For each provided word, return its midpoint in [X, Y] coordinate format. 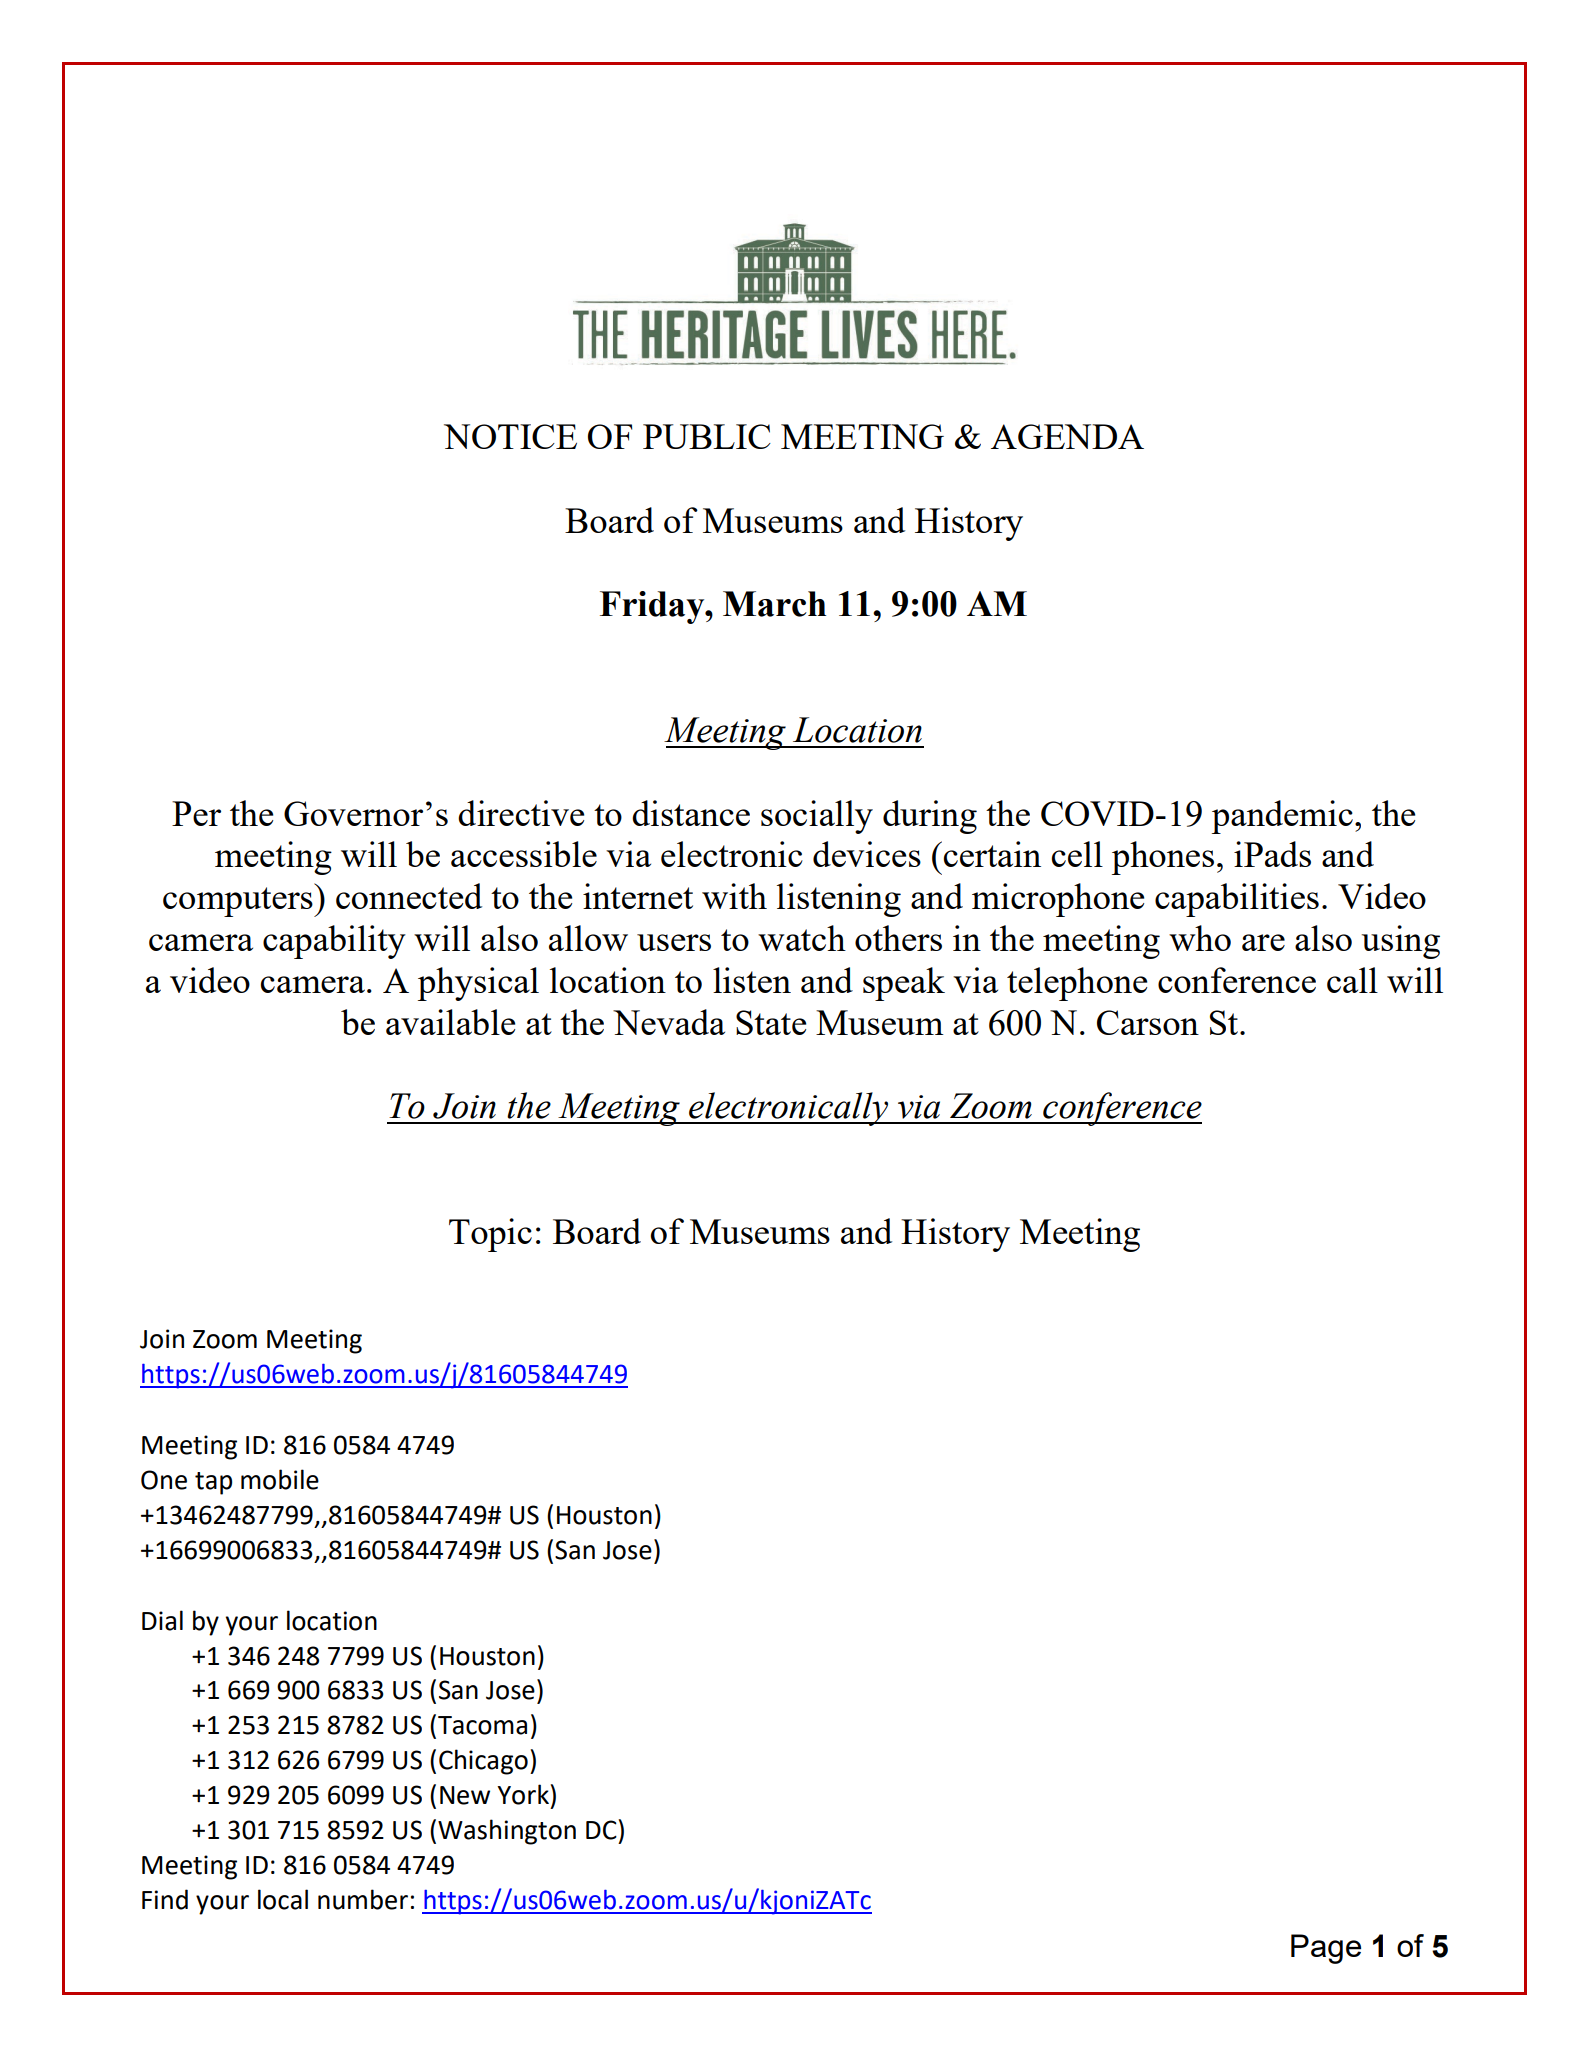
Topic [490, 1235]
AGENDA [1067, 436]
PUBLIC [707, 436]
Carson [1148, 1022]
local [283, 1899]
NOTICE [510, 436]
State [771, 1022]
